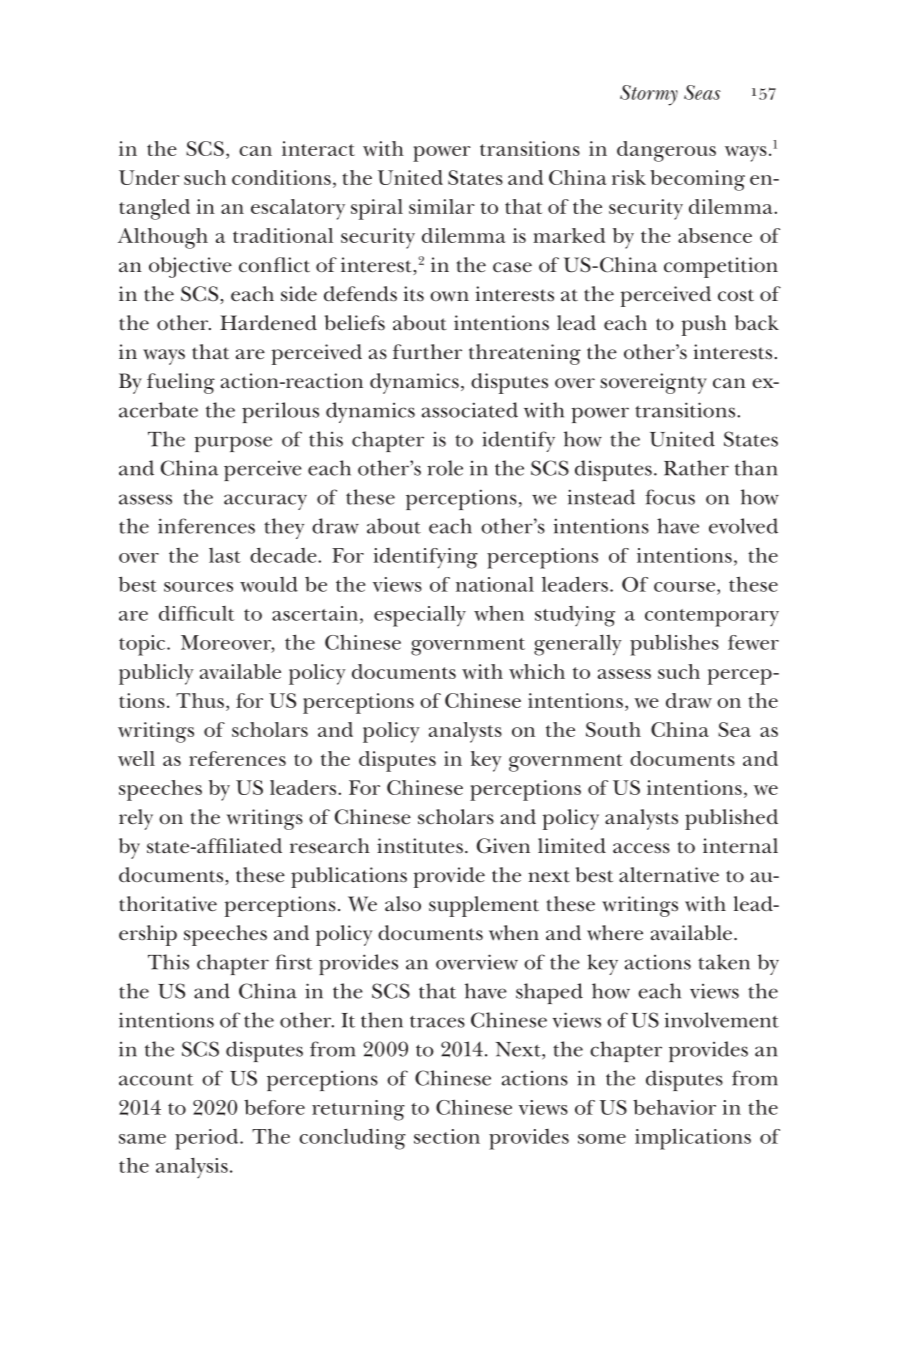  Describe the element at coordinates (704, 325) in the document. I see `push` at that location.
